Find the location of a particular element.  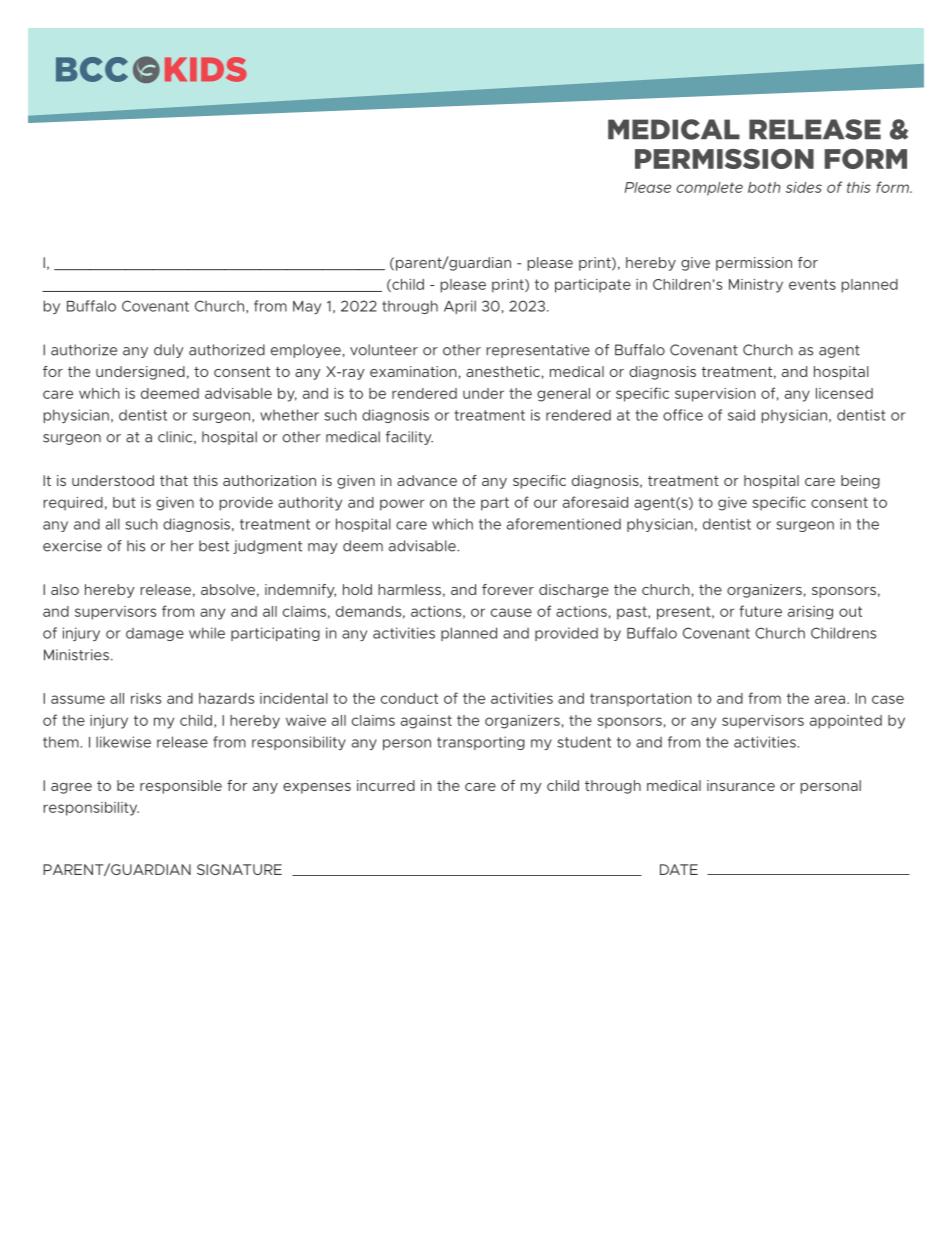

advance is located at coordinates (427, 480).
